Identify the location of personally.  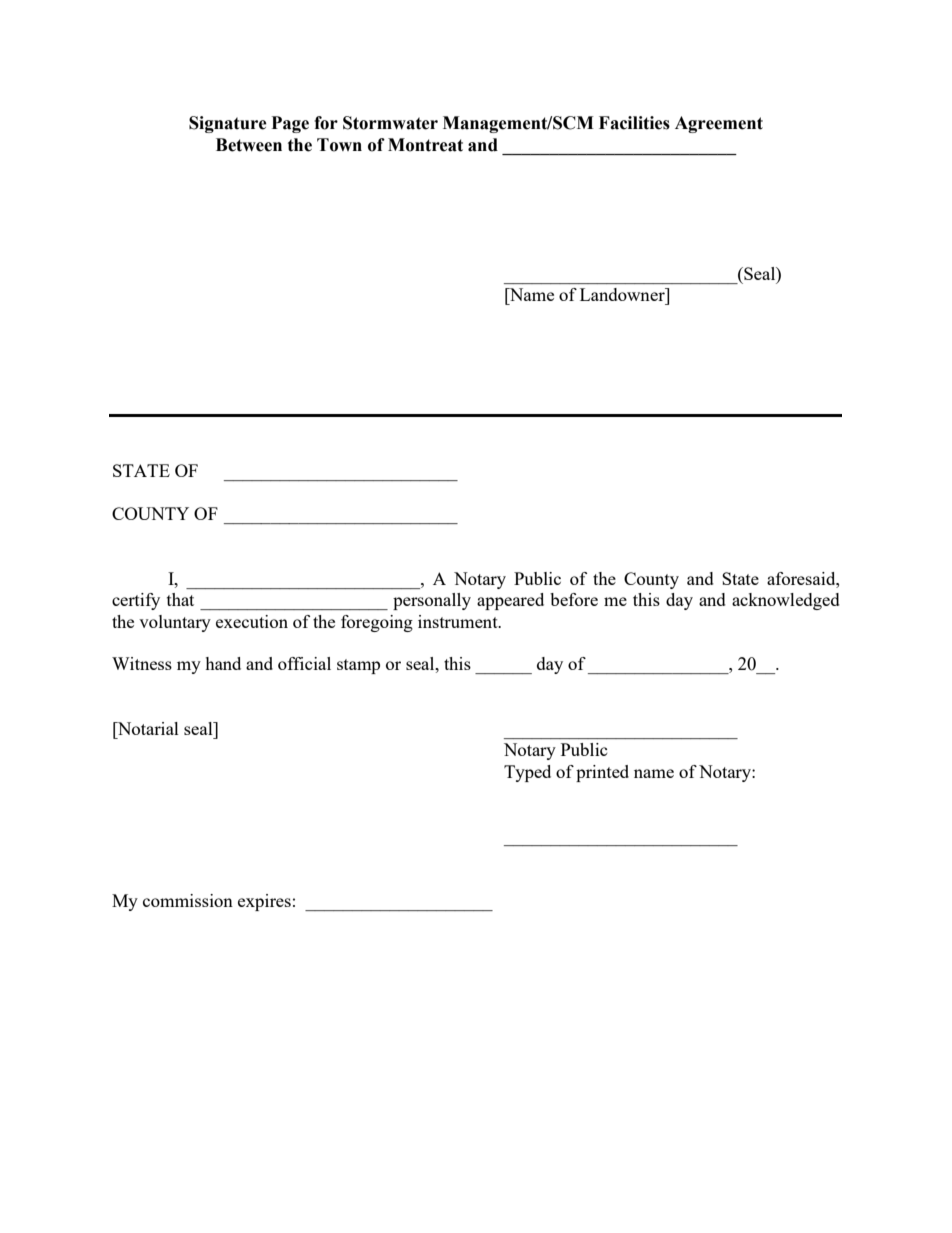
(432, 601).
